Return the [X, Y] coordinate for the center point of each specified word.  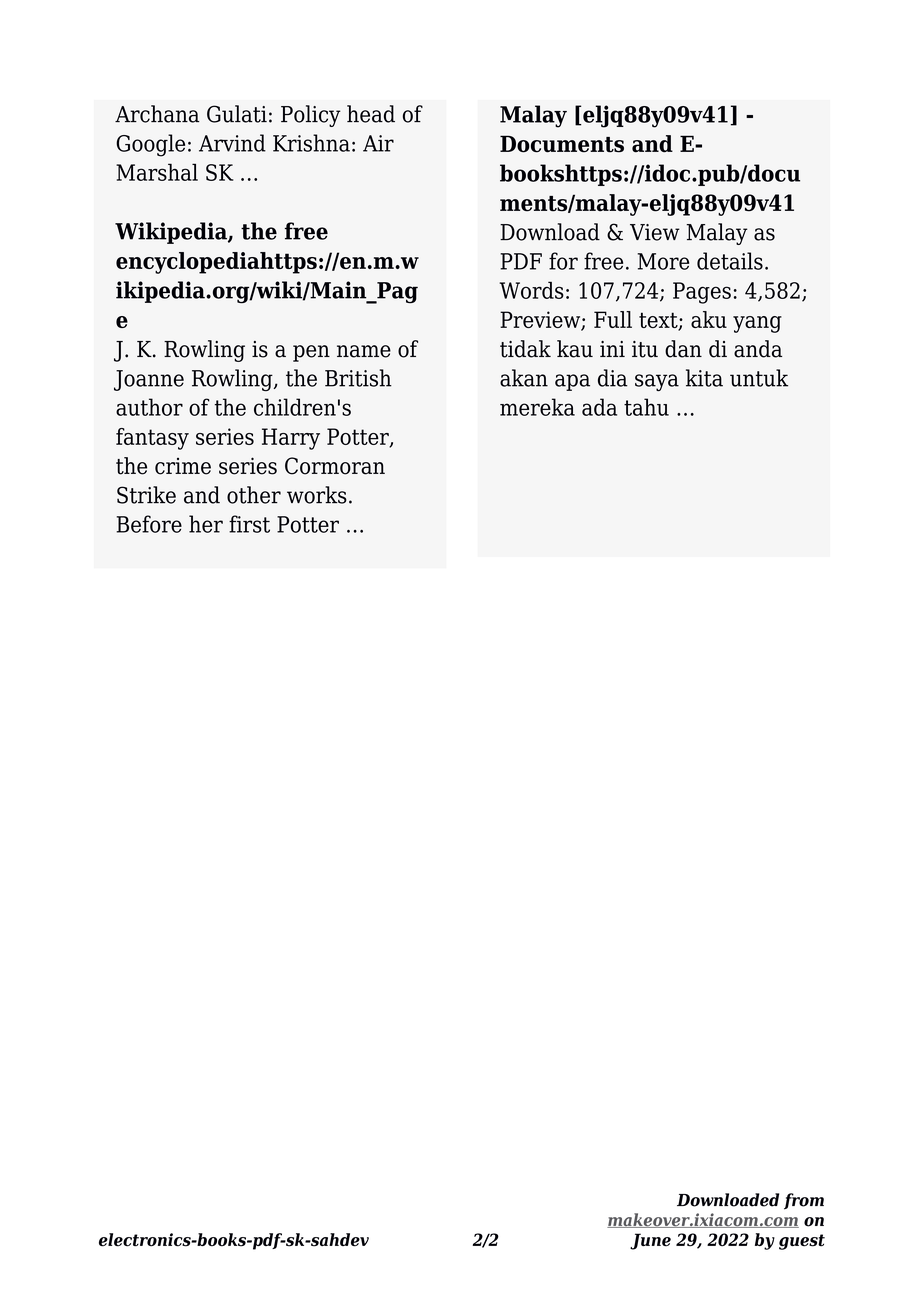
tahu [646, 407]
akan [524, 378]
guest [802, 1242]
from [804, 1201]
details [730, 261]
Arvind [232, 143]
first [249, 524]
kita [704, 378]
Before [149, 524]
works [317, 495]
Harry [291, 439]
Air [378, 143]
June [650, 1241]
